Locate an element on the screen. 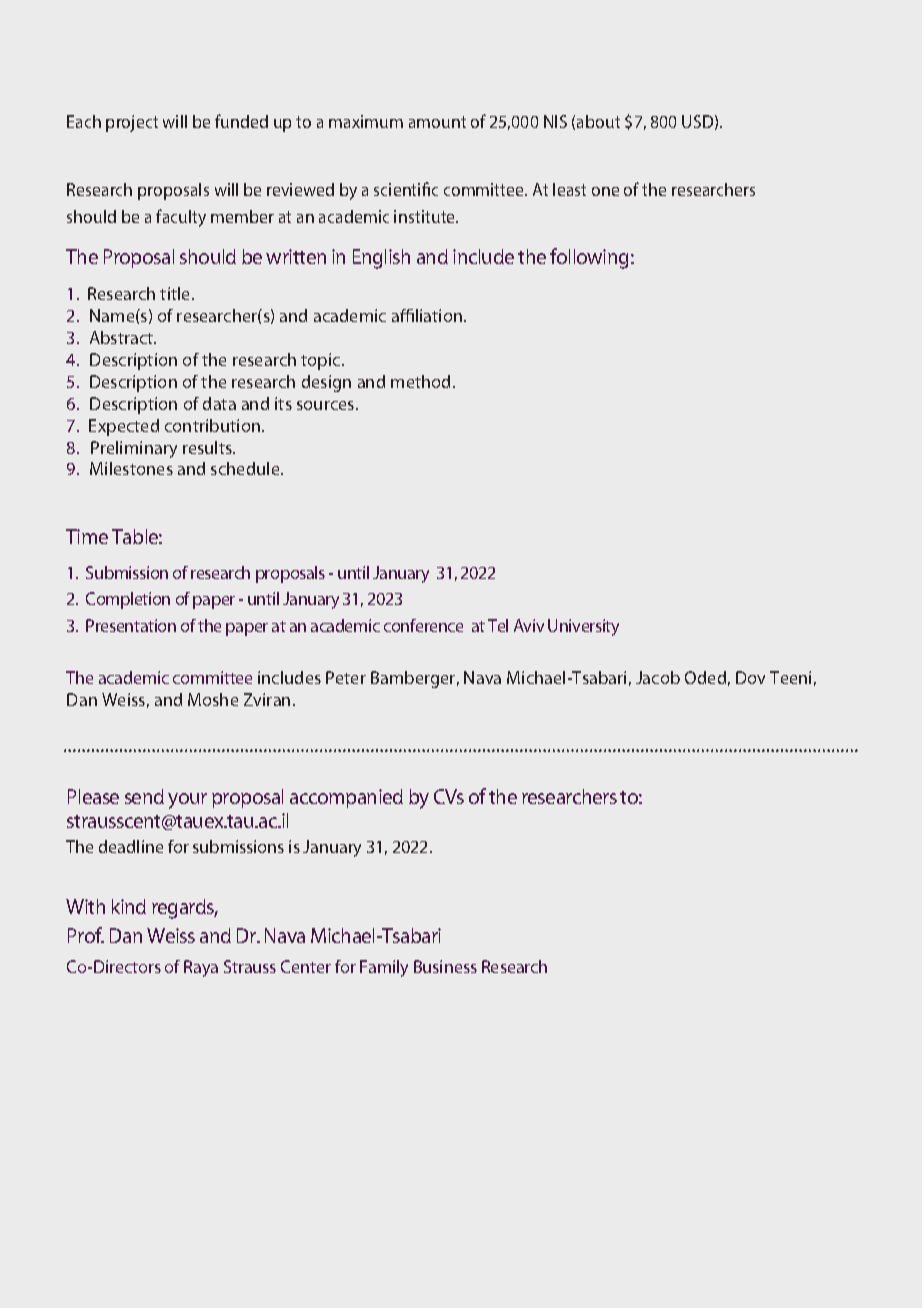 The height and width of the screenshot is (1308, 924). project is located at coordinates (132, 123).
